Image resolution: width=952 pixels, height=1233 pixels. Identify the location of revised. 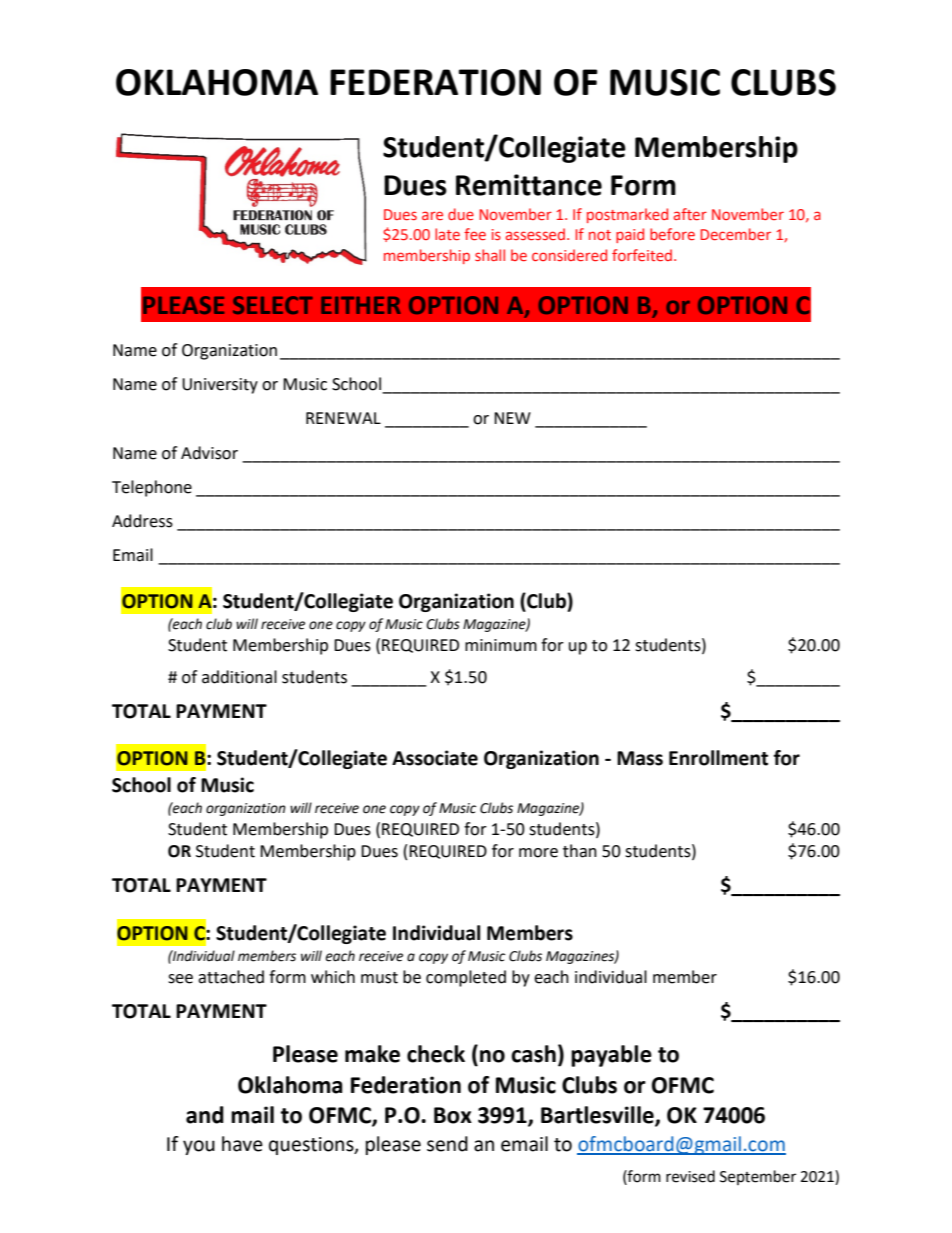
(690, 1176).
